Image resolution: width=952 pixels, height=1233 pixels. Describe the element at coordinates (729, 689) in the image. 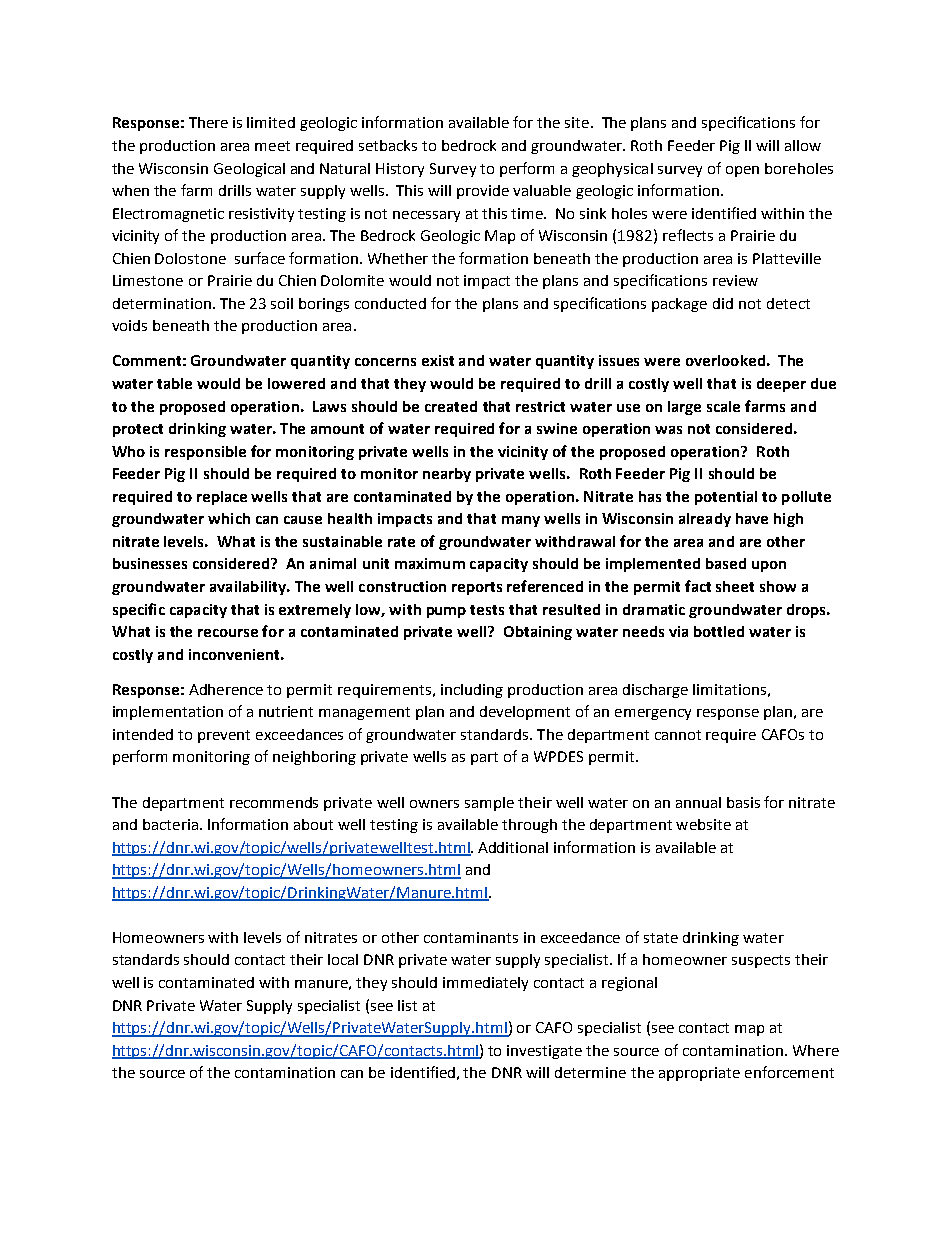

I see `limitations` at that location.
